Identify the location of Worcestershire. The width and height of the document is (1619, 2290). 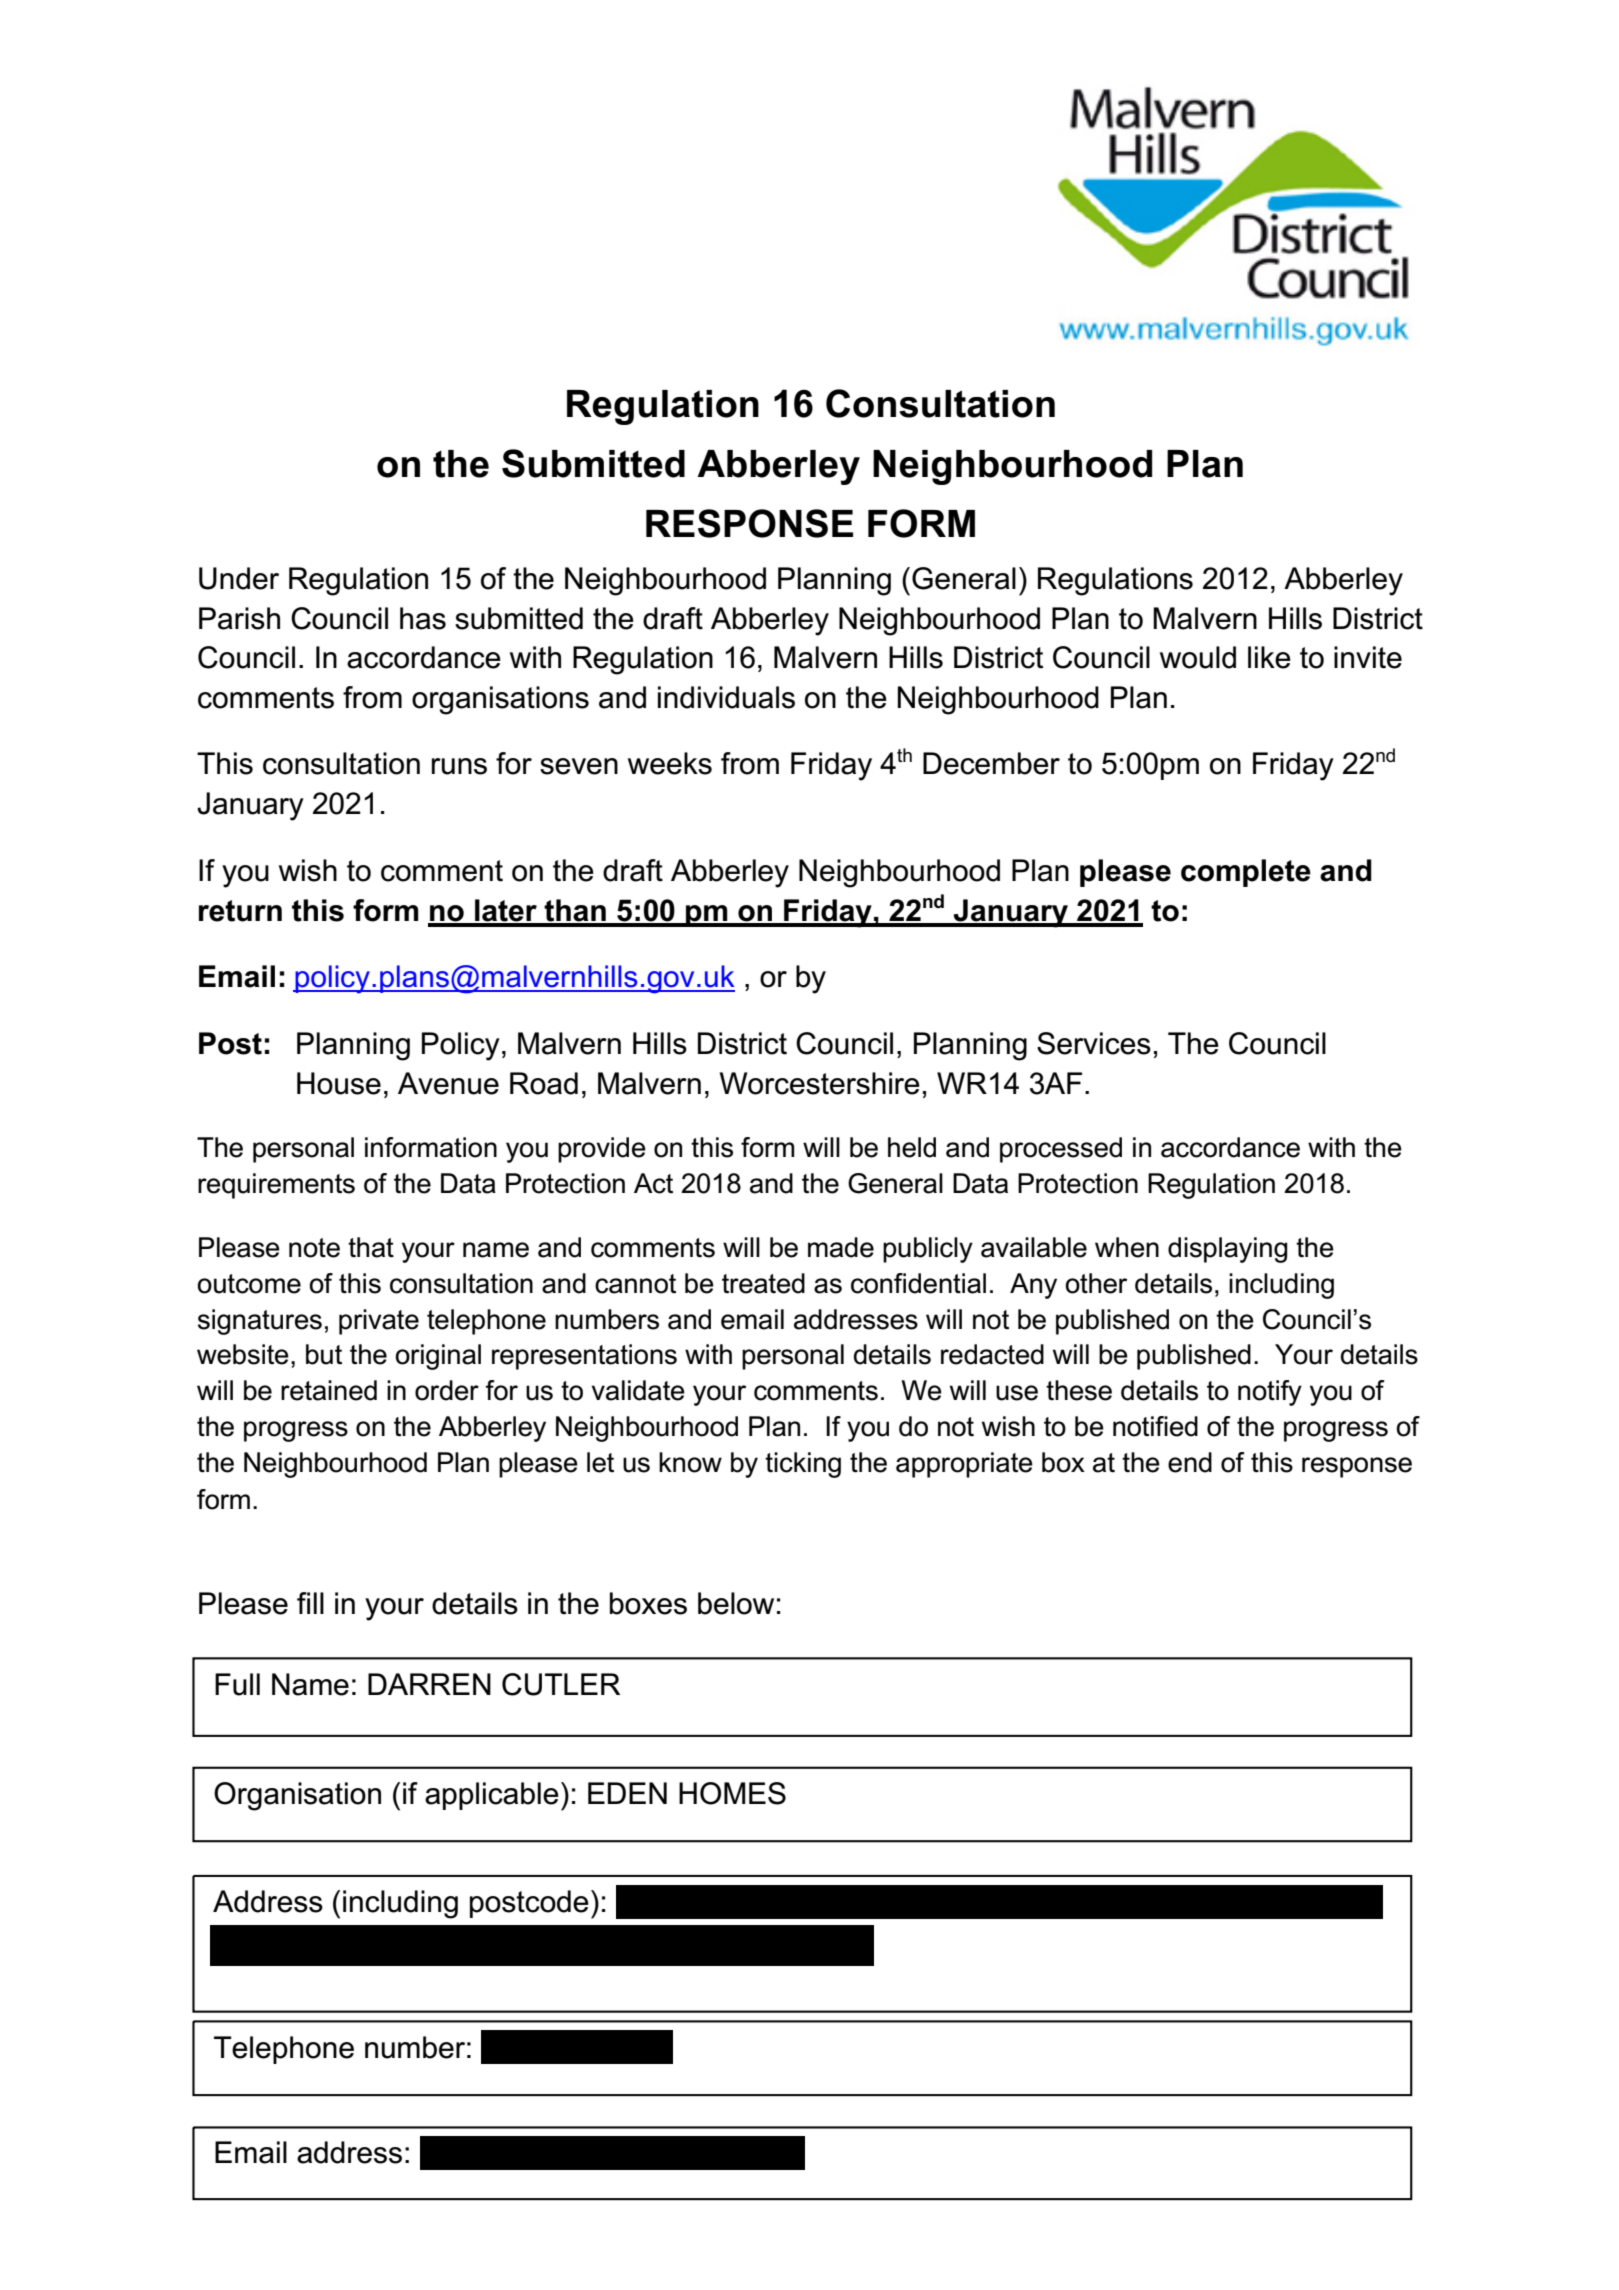
(820, 1083).
